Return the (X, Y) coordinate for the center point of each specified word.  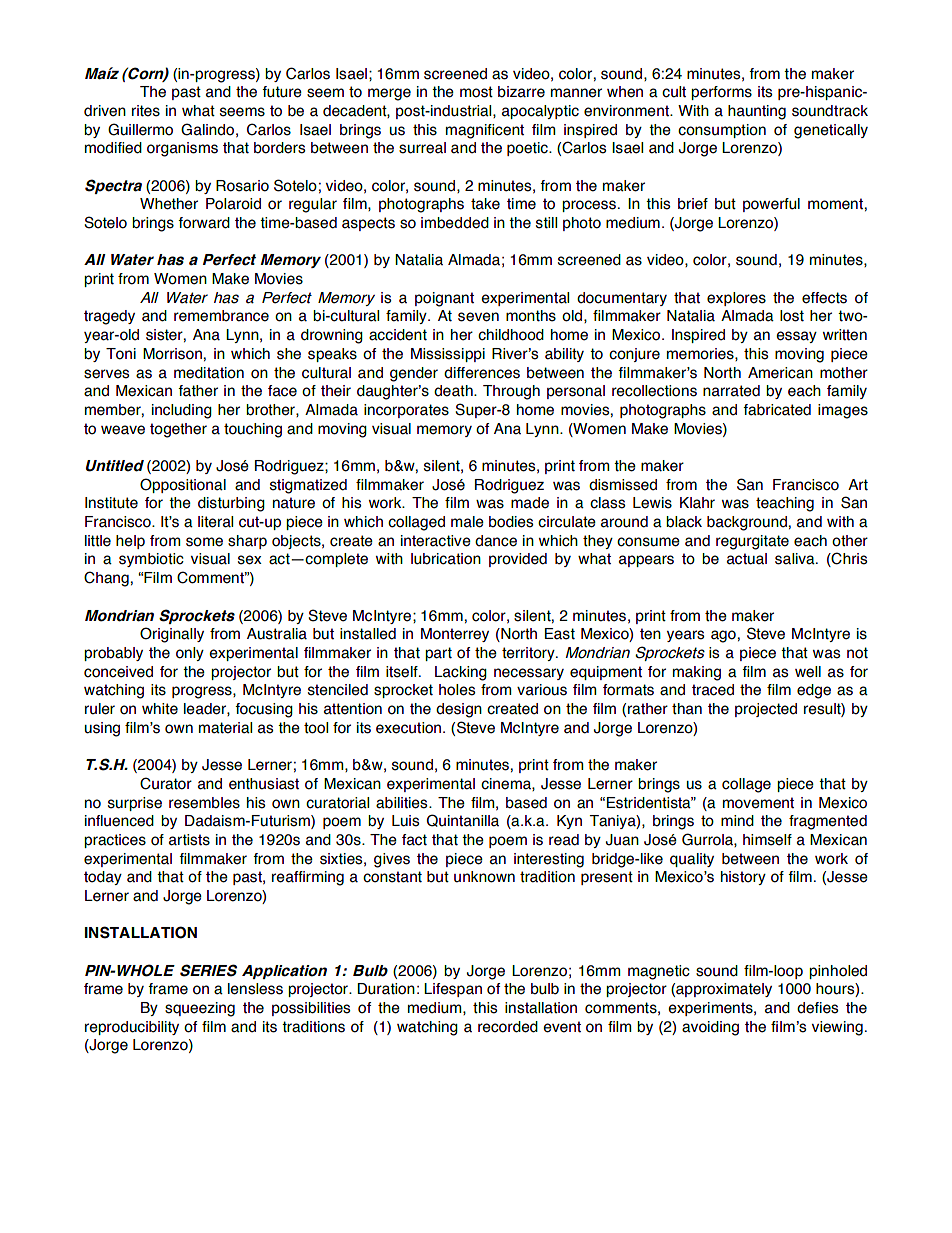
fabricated (777, 410)
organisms (182, 149)
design (459, 710)
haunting (757, 112)
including (182, 411)
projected (766, 710)
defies (817, 1008)
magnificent (485, 131)
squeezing (200, 1009)
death (454, 391)
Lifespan (453, 990)
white (160, 709)
